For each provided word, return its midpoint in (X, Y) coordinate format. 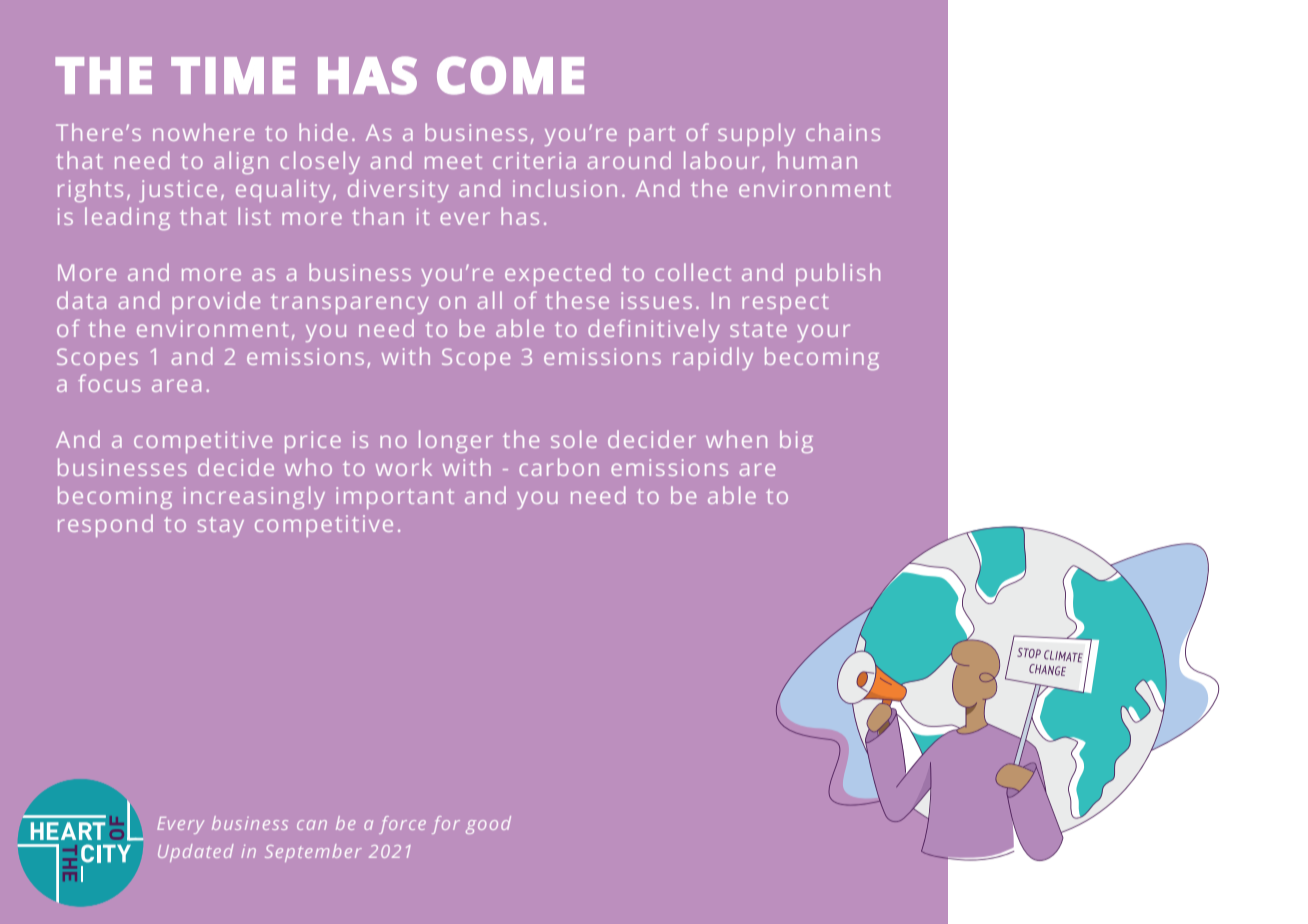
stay (221, 527)
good (488, 825)
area (176, 385)
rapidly (713, 358)
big (796, 441)
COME (510, 75)
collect (693, 272)
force (402, 825)
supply (756, 134)
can (312, 825)
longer (456, 441)
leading (127, 218)
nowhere (203, 132)
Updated (196, 853)
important (395, 498)
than (378, 216)
